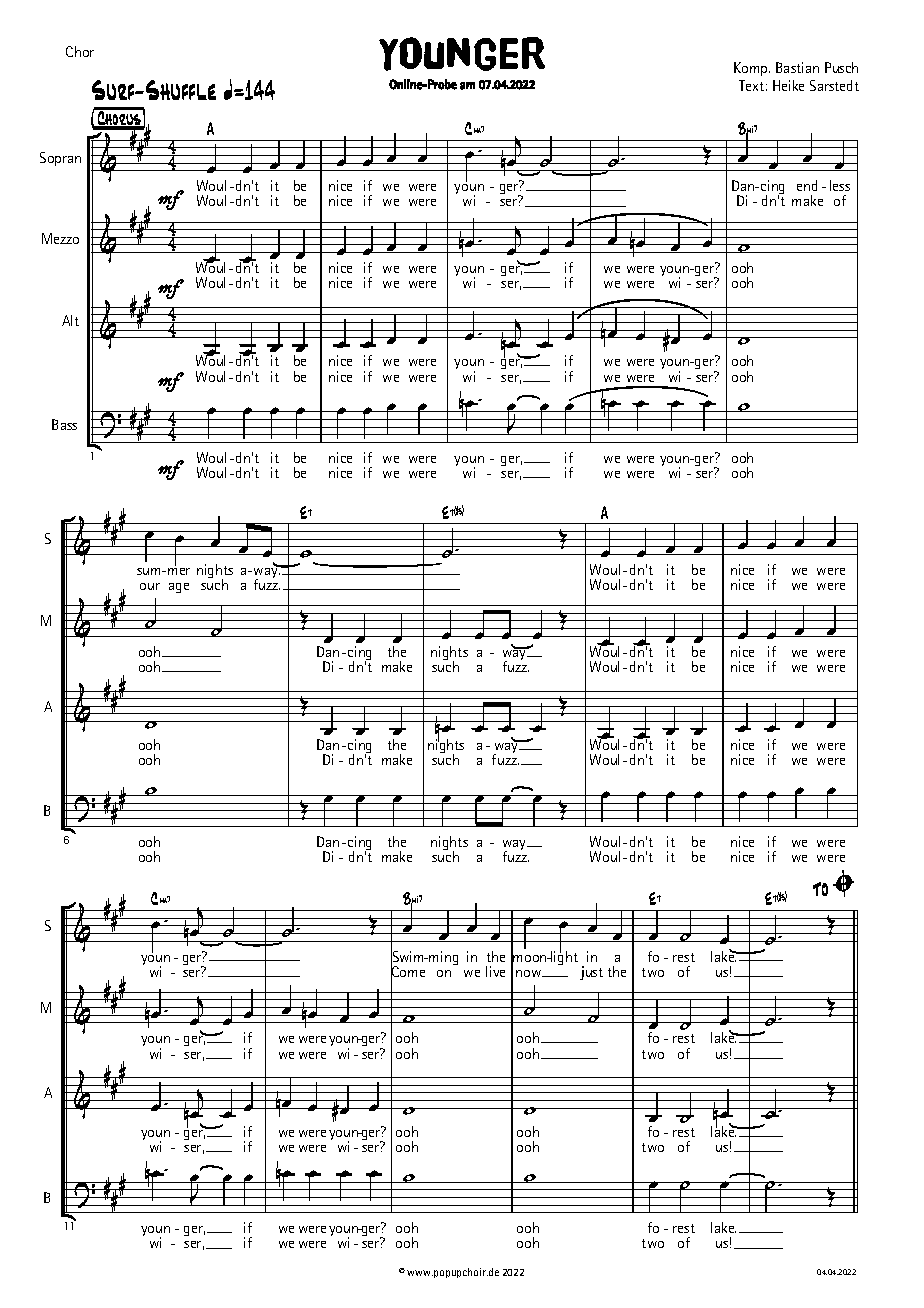 Image resolution: width=924 pixels, height=1308 pixels. I want to click on light, so click(563, 957).
